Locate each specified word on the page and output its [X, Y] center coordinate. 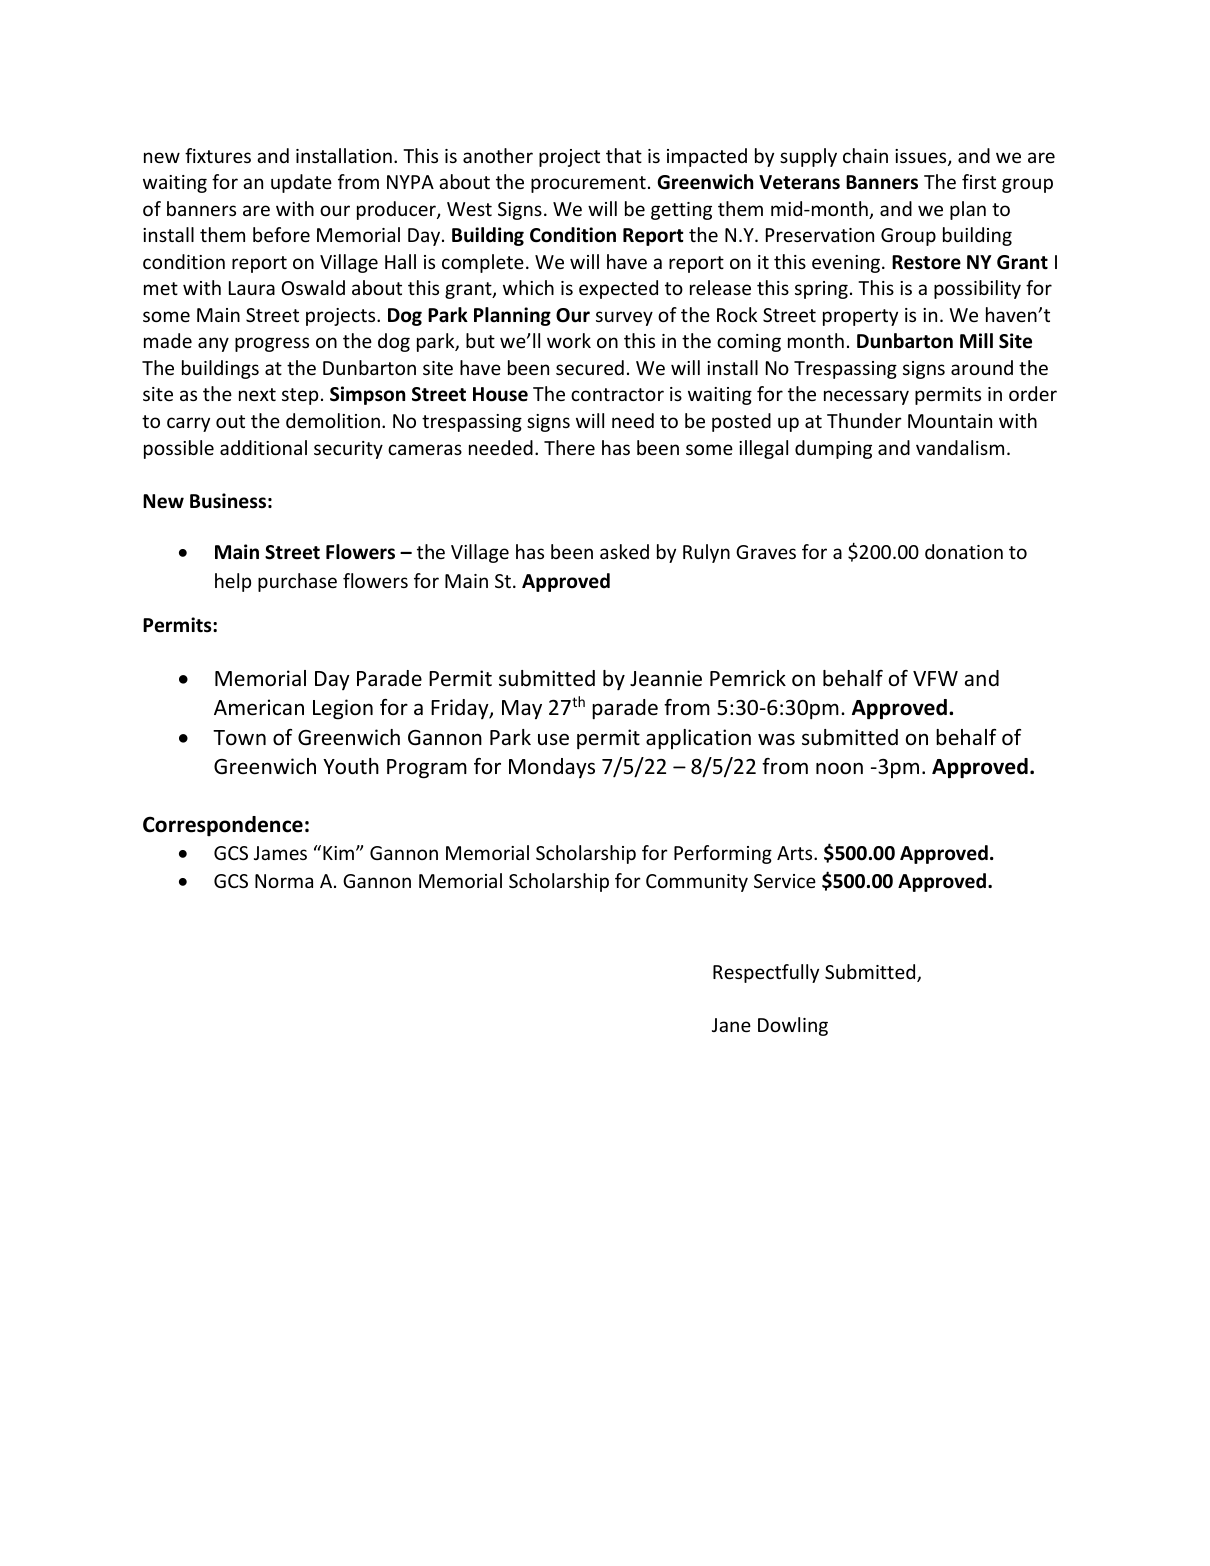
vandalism [960, 447]
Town [239, 737]
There [569, 447]
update [301, 183]
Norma [284, 881]
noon [839, 768]
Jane [731, 1025]
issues [922, 157]
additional [263, 447]
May [522, 710]
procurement [588, 184]
